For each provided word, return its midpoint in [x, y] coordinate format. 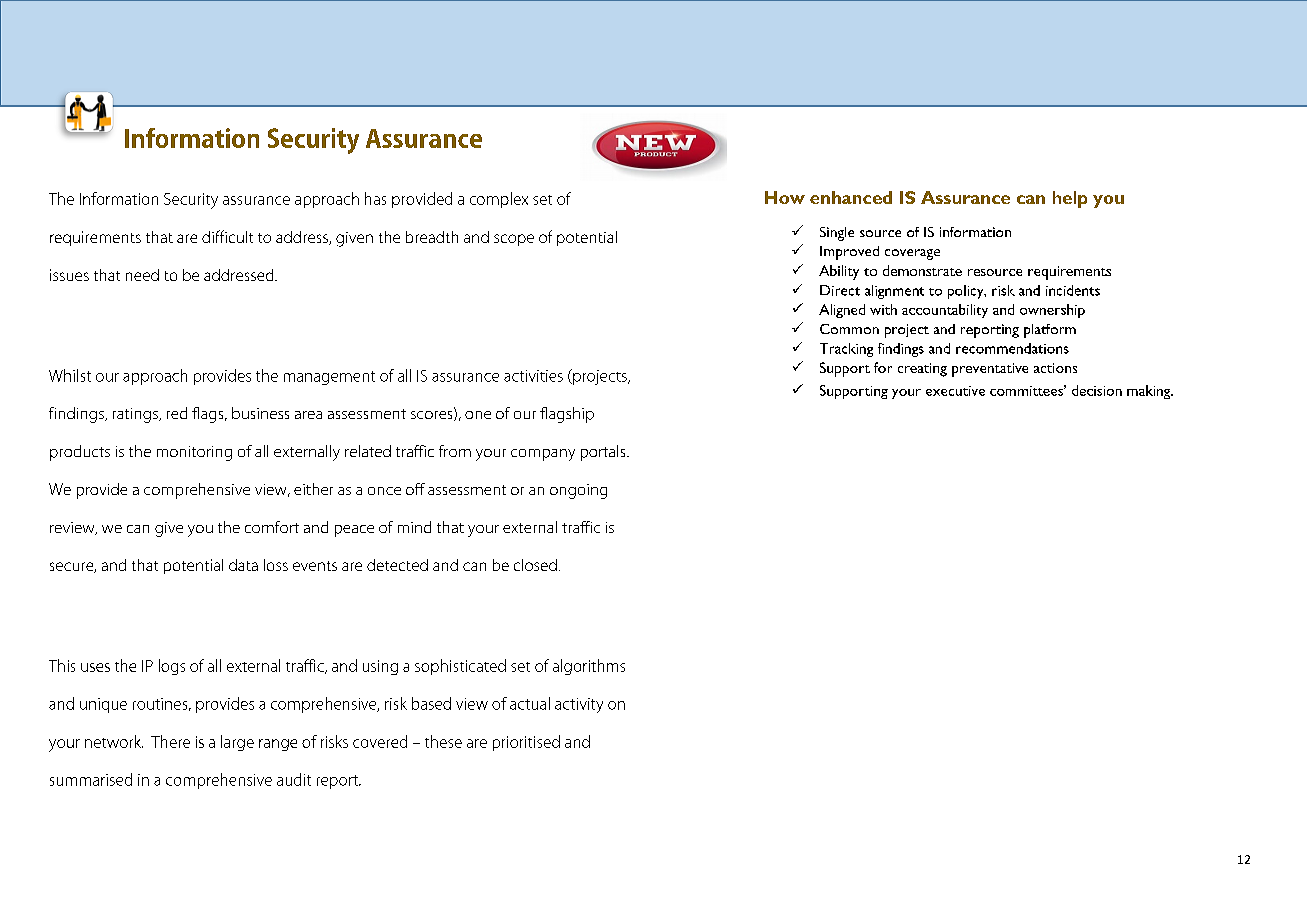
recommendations [1012, 348]
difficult [227, 236]
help [1070, 199]
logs [172, 667]
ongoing [578, 491]
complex [499, 200]
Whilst [70, 375]
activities [533, 376]
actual [530, 703]
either [313, 489]
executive [955, 391]
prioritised [526, 743]
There [170, 741]
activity [579, 705]
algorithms [589, 667]
